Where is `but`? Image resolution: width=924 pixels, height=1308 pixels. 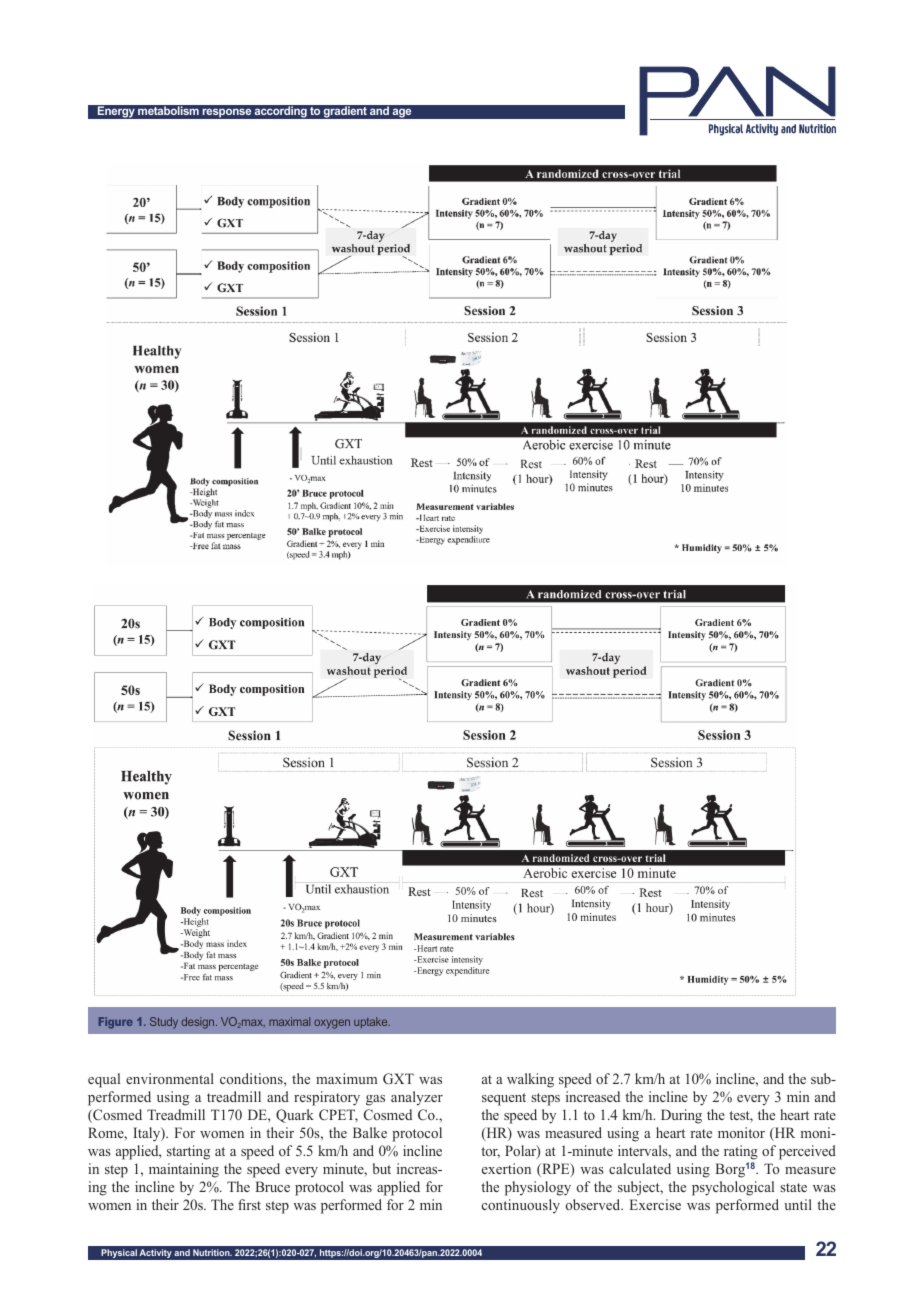 but is located at coordinates (382, 1168).
